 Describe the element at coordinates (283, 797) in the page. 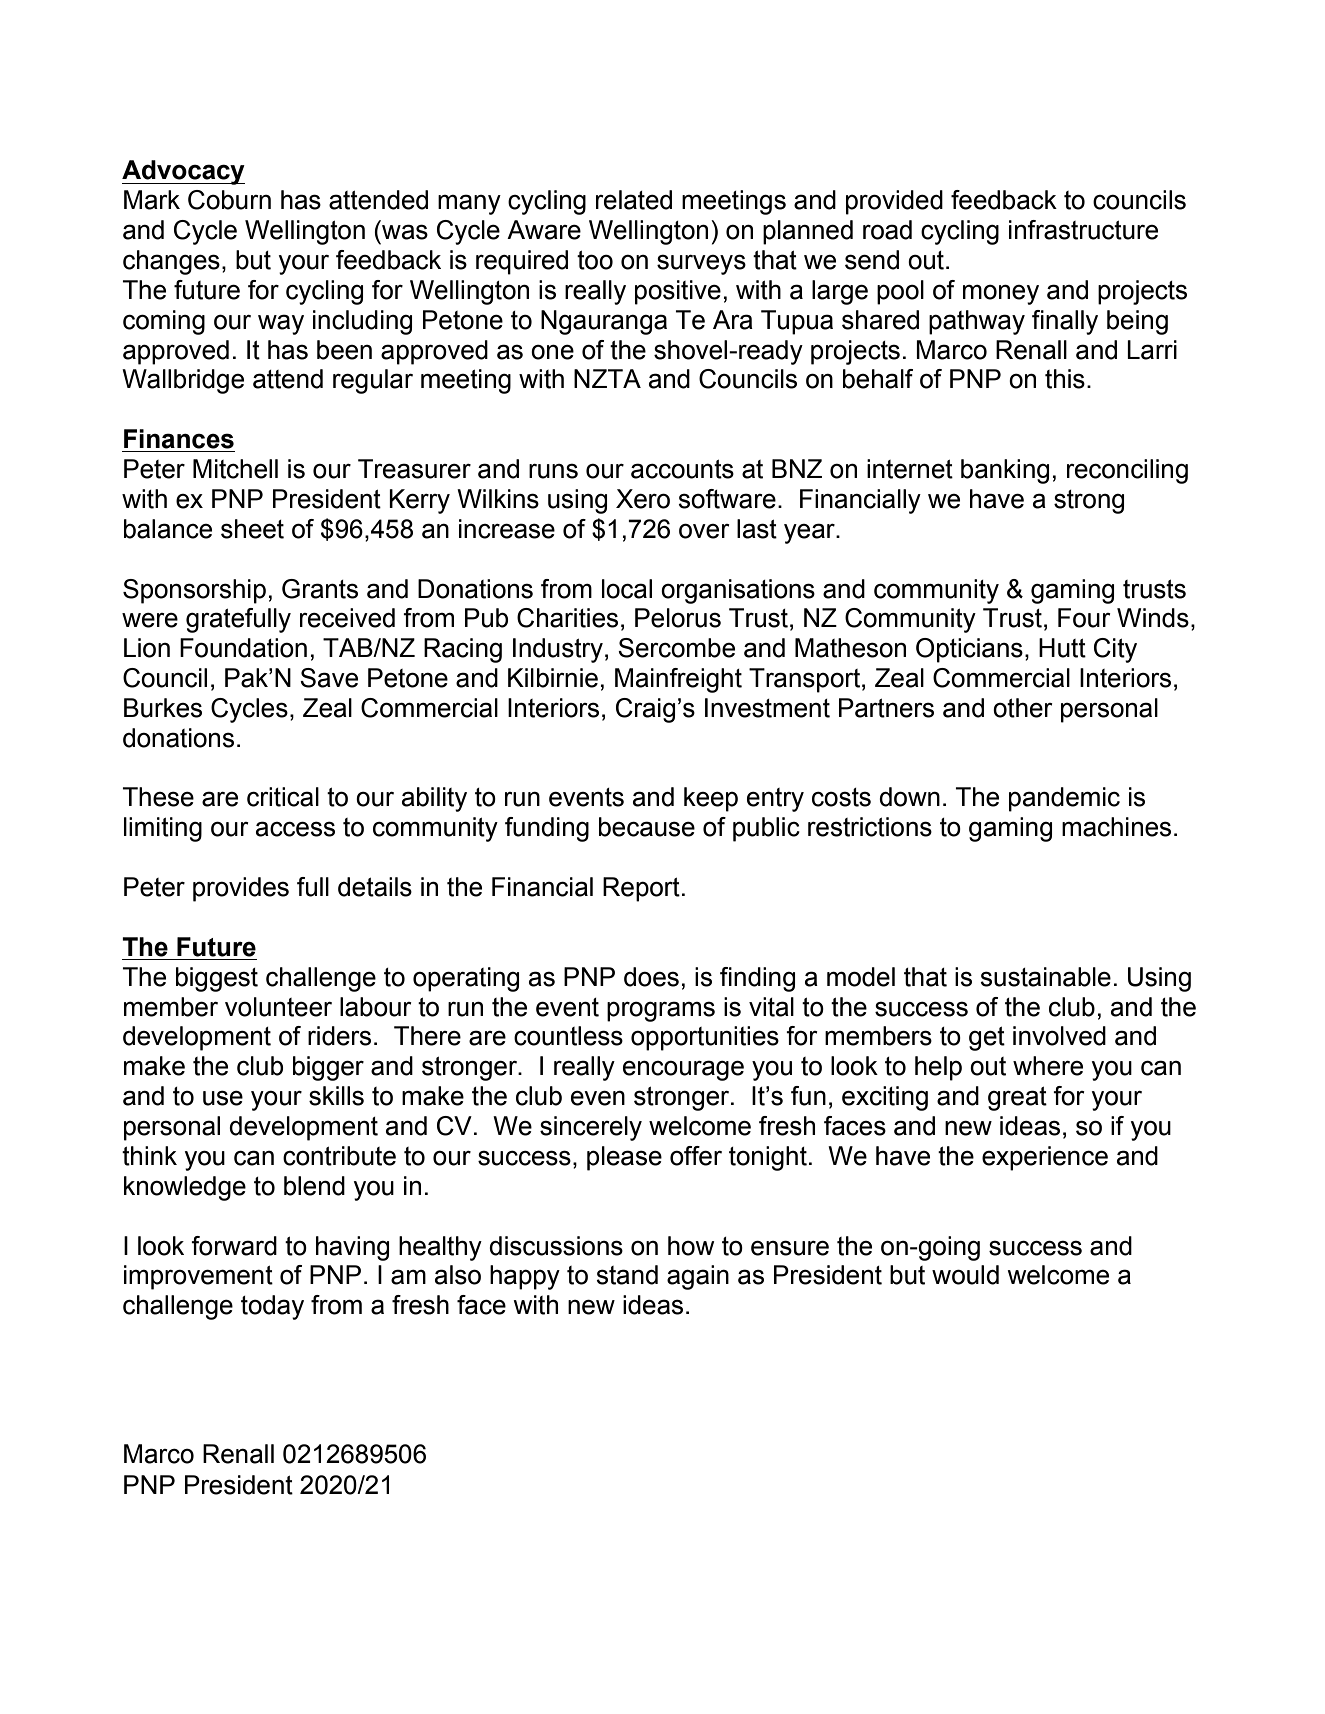

I see `critical` at that location.
